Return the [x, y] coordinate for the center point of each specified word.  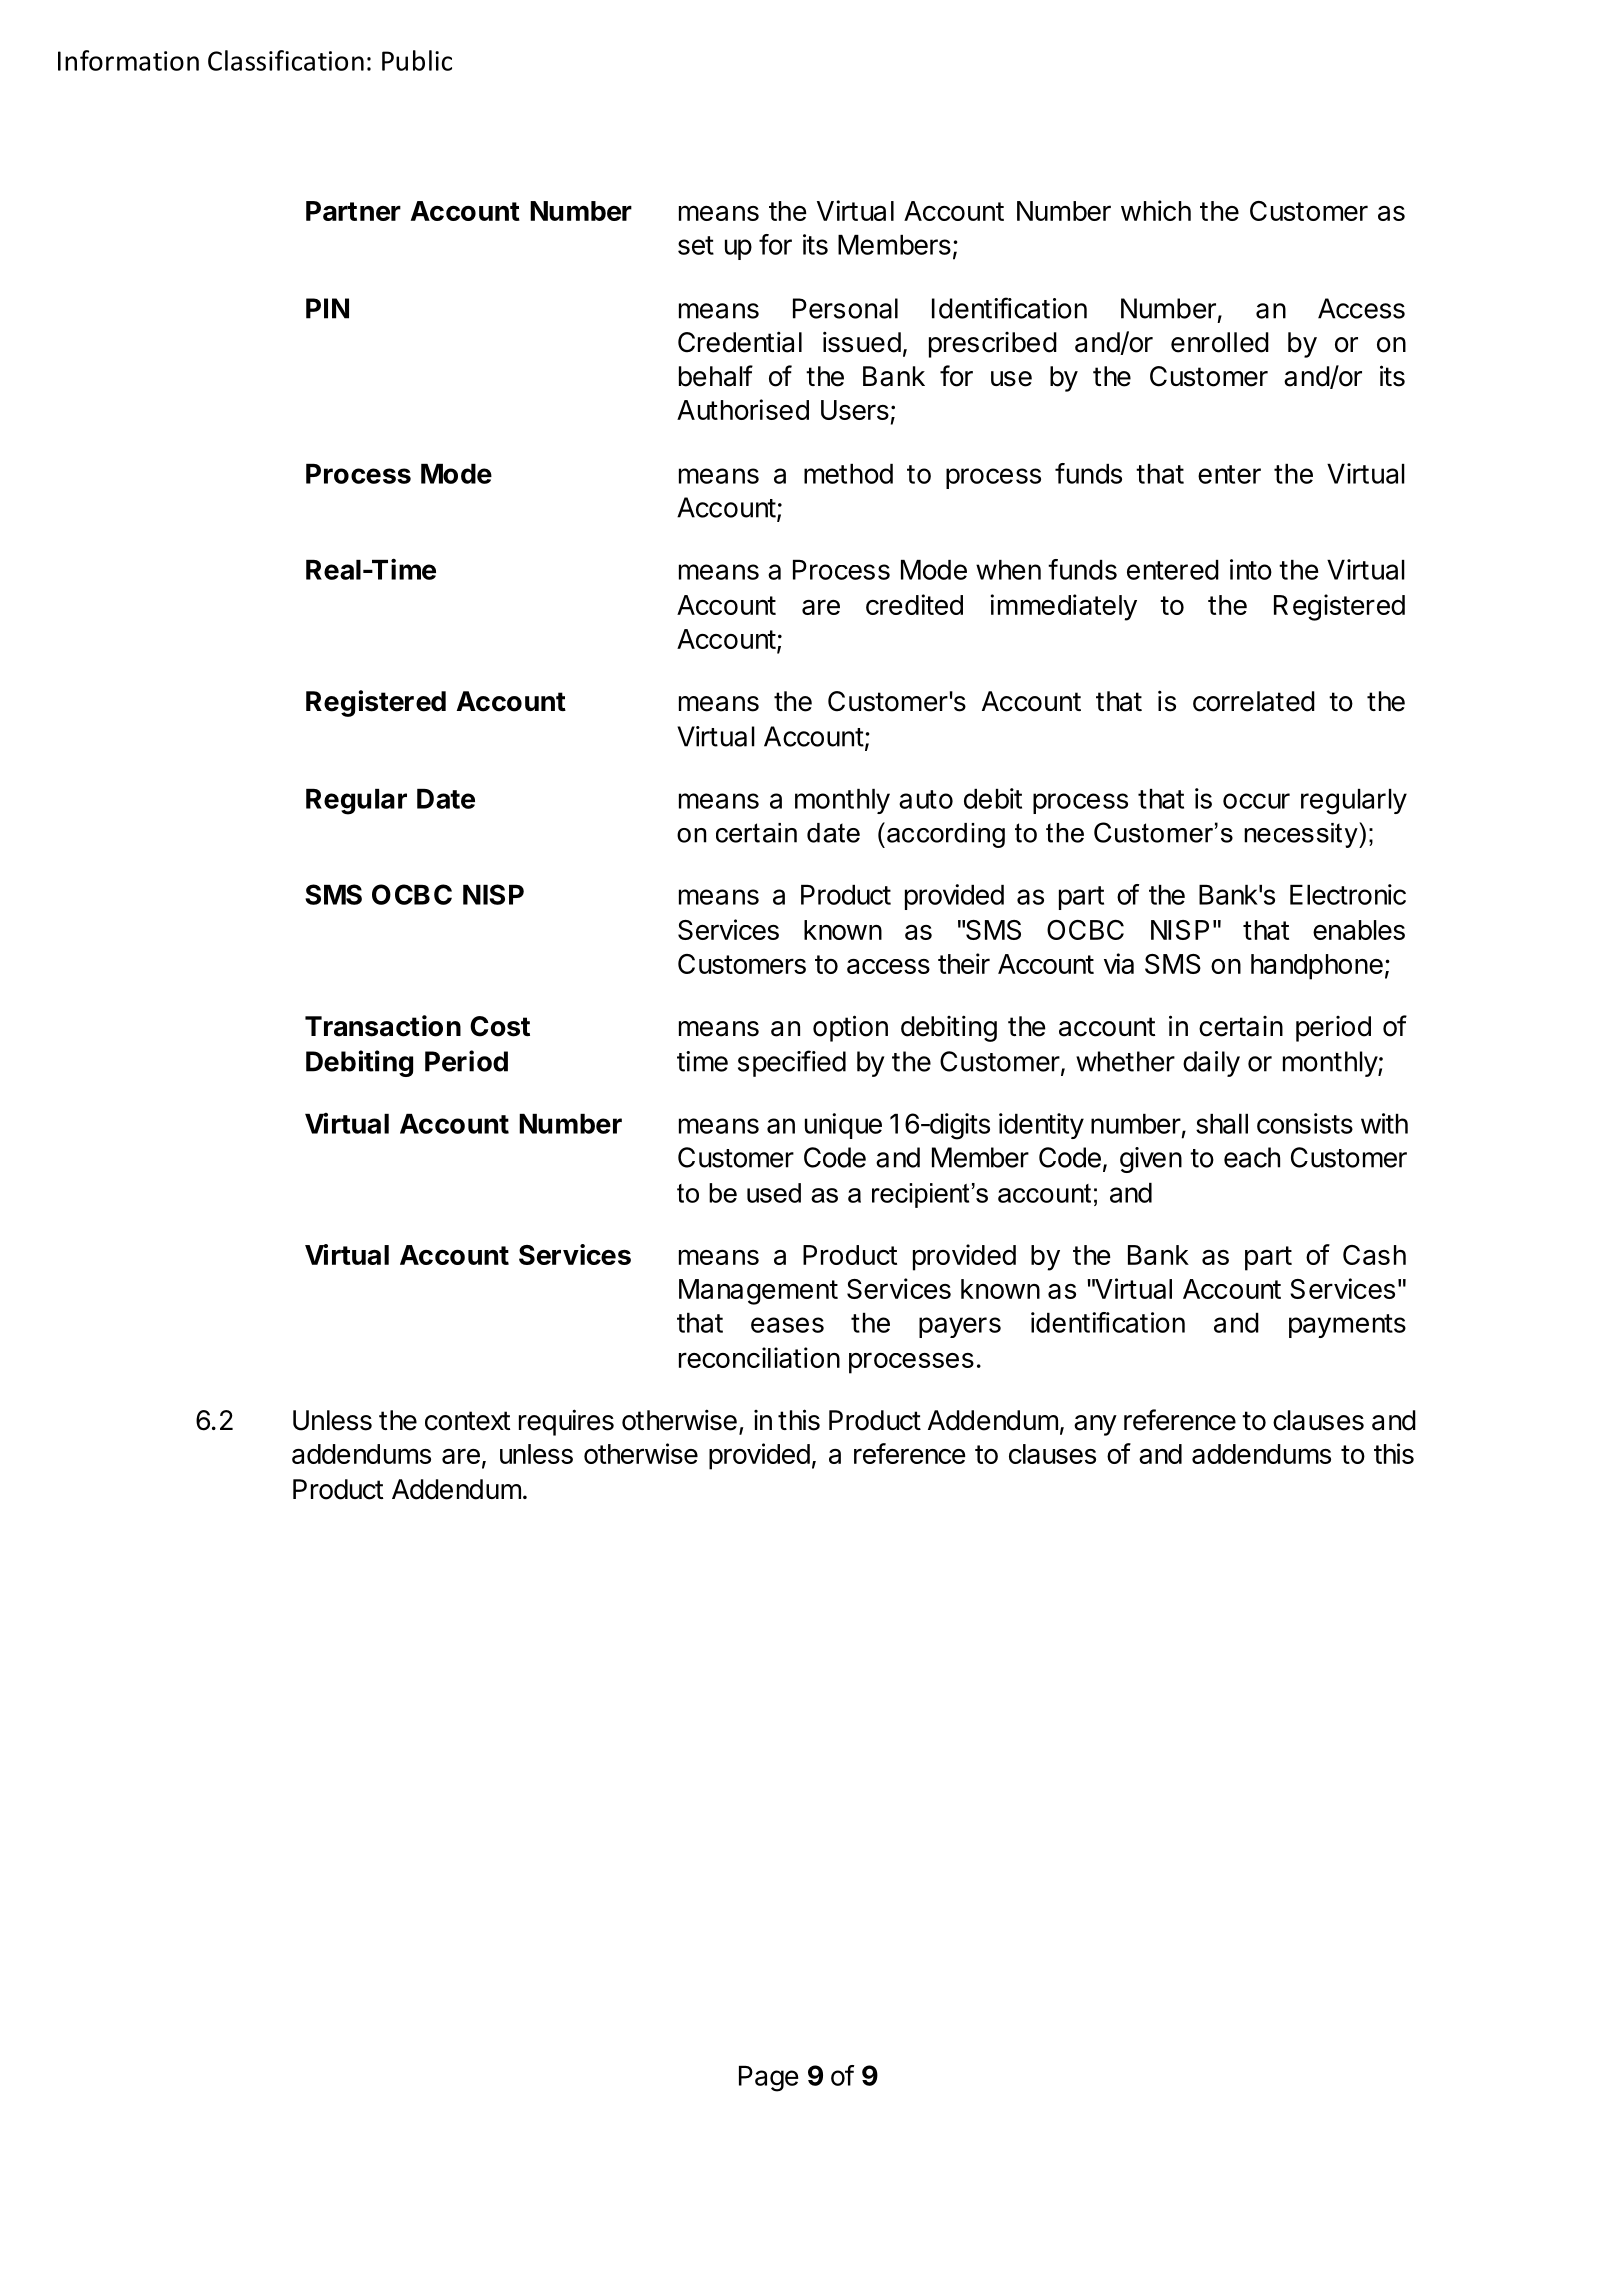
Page [768, 2079]
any [1095, 1425]
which [1156, 210]
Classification [286, 60]
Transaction [383, 1026]
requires [566, 1422]
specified [792, 1063]
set [696, 245]
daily [1211, 1064]
